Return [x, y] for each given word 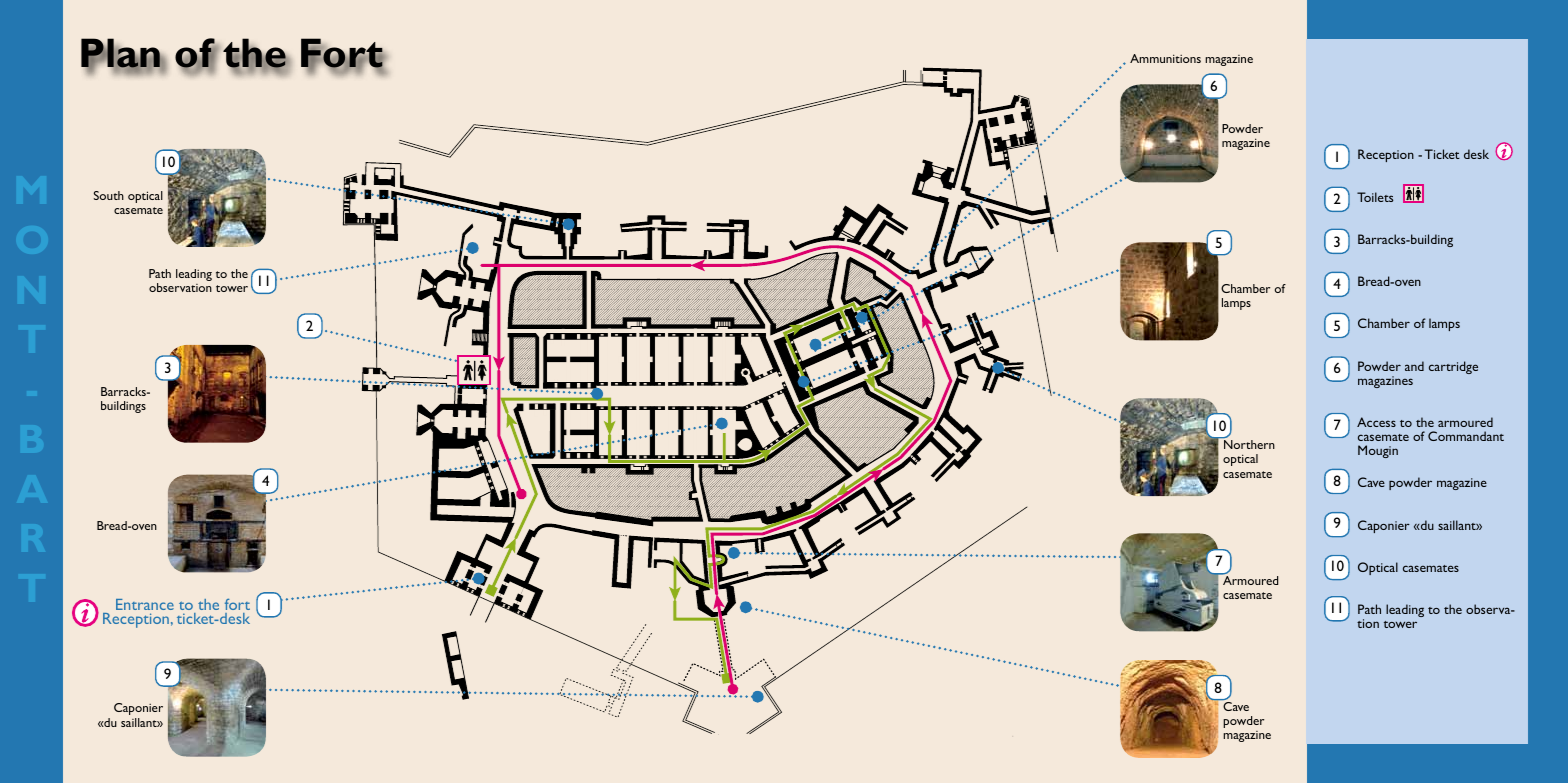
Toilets [1375, 197]
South [109, 195]
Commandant [1466, 436]
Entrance [145, 604]
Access [1376, 422]
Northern [1249, 444]
